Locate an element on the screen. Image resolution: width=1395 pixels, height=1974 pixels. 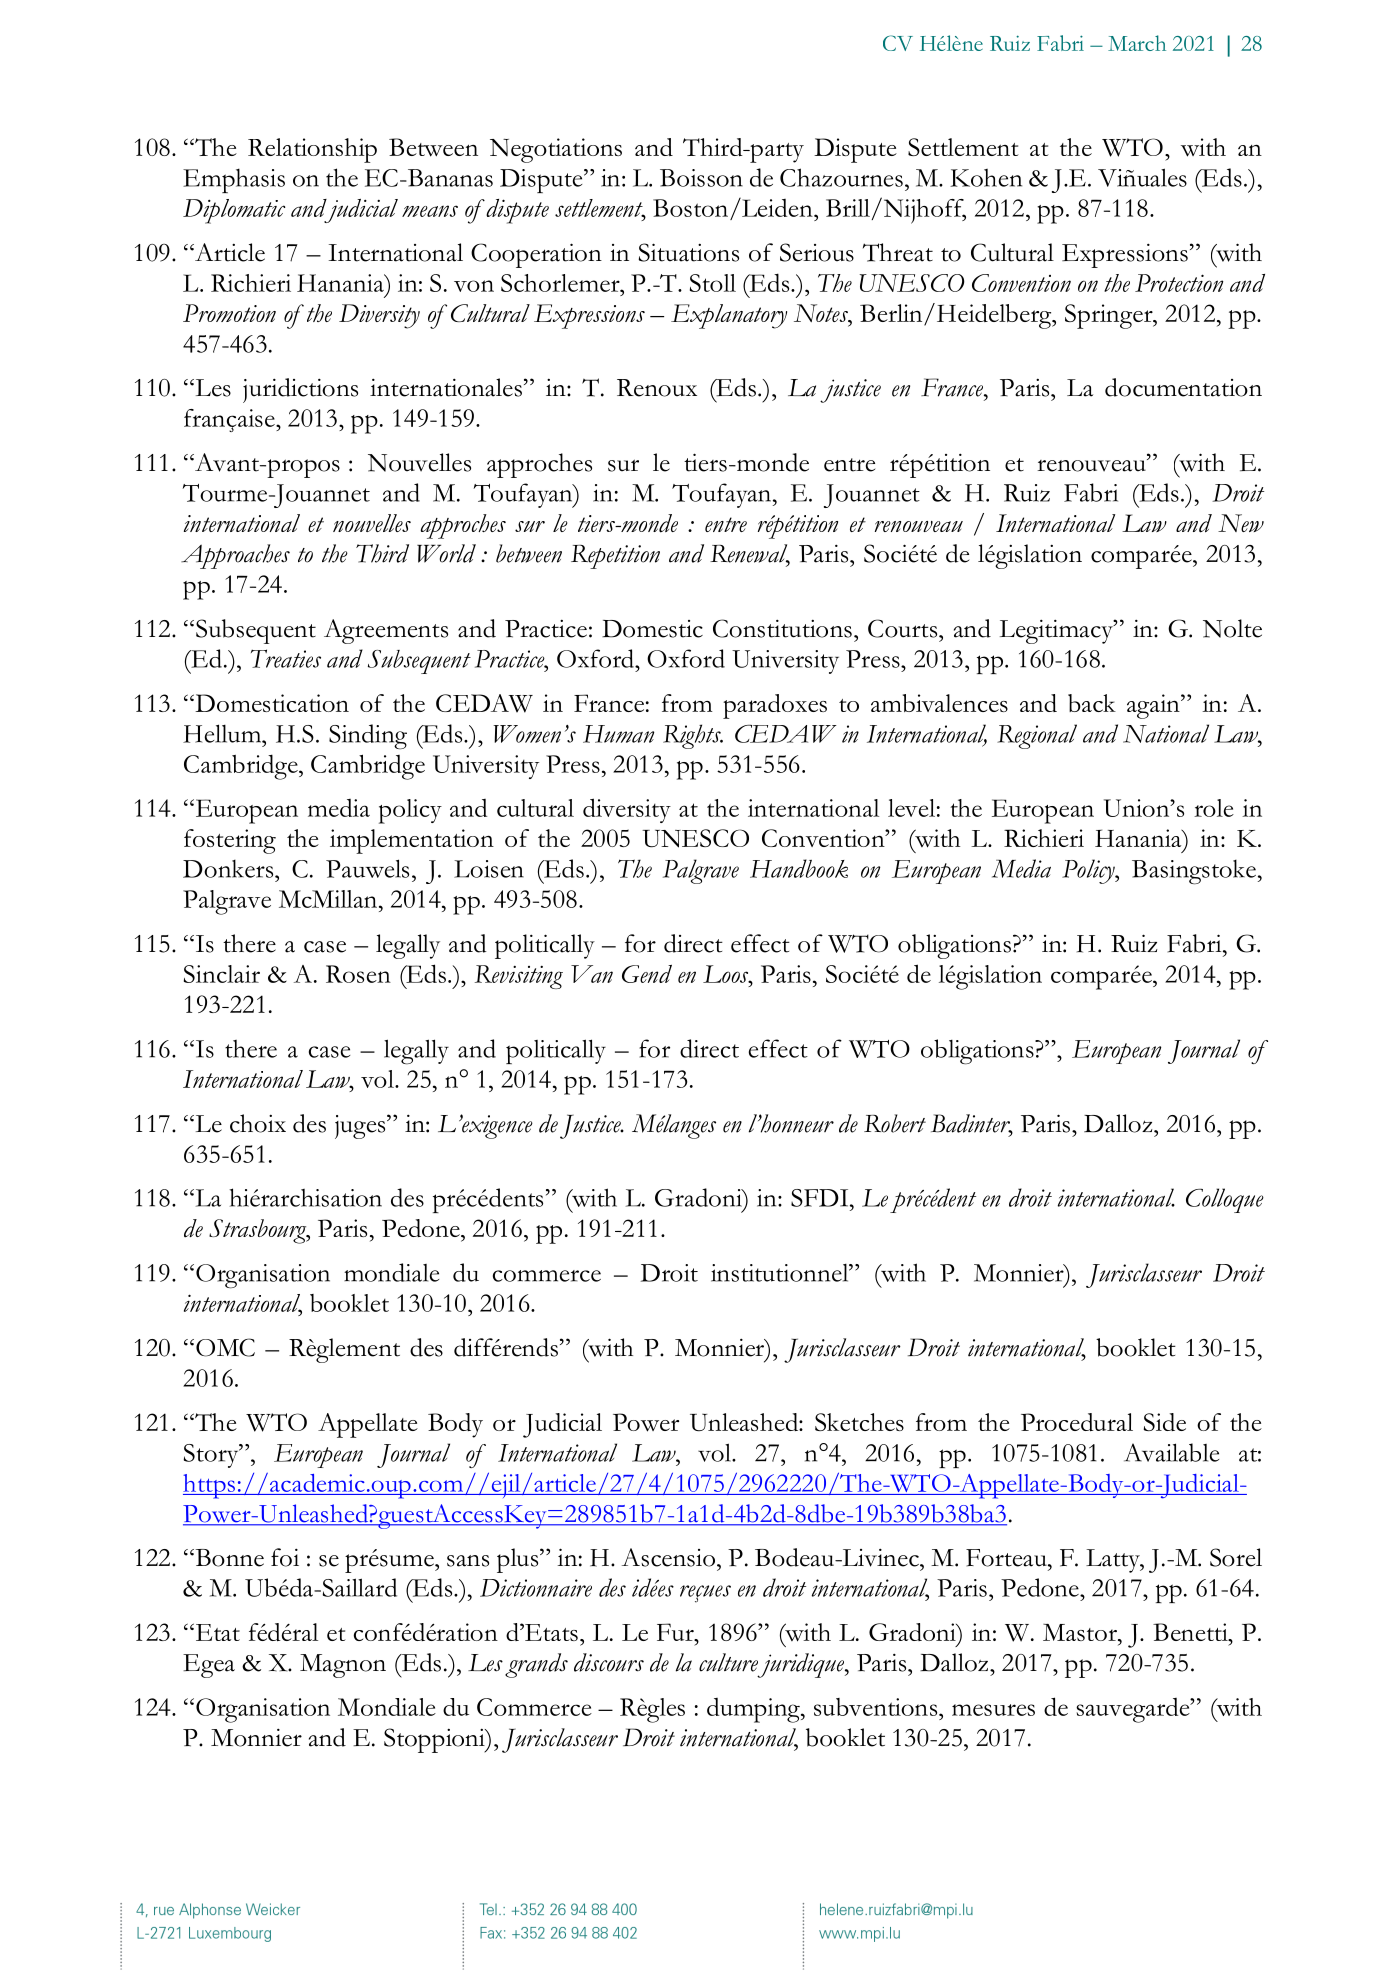
Legitimacy is located at coordinates (1057, 631).
